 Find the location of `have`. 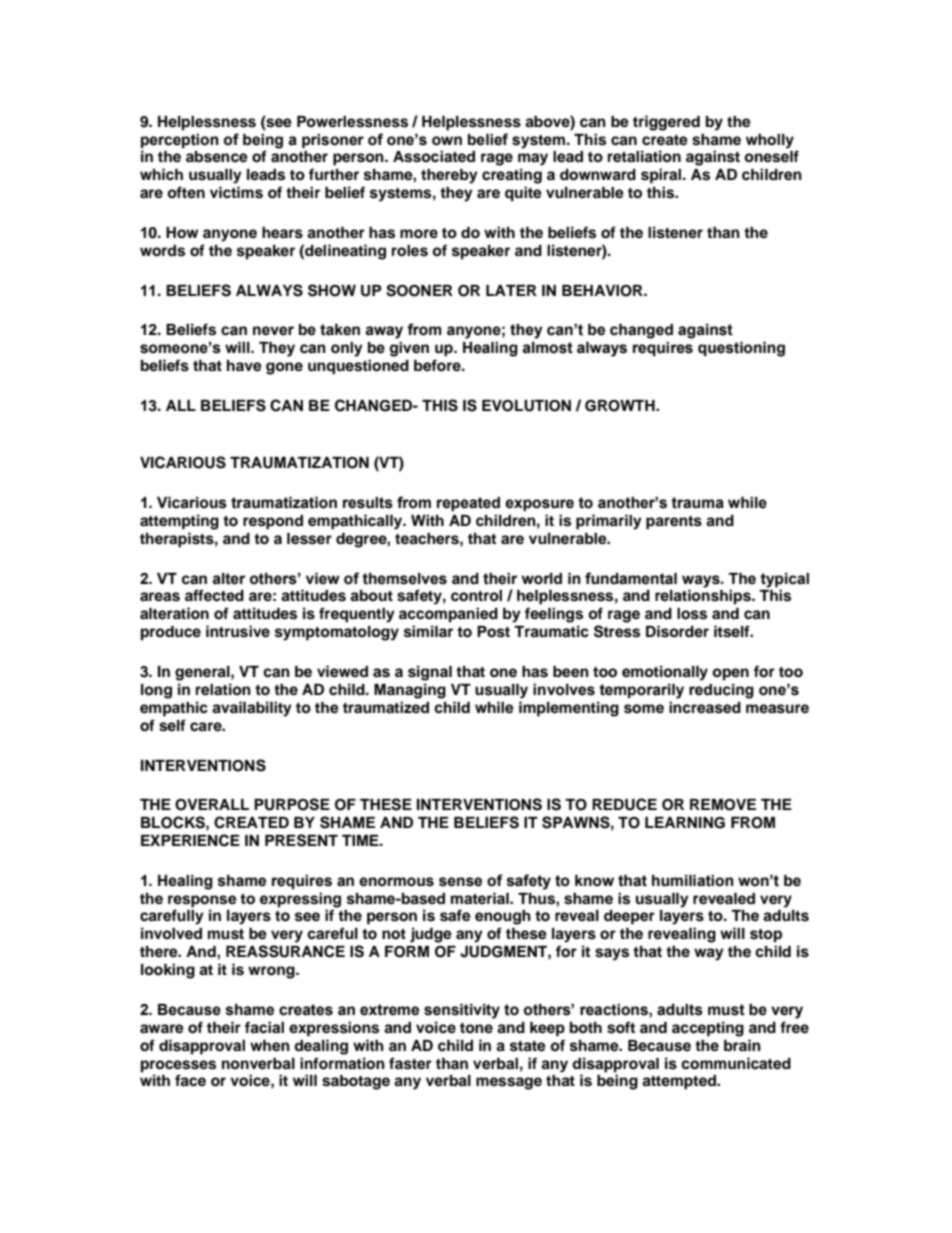

have is located at coordinates (244, 366).
